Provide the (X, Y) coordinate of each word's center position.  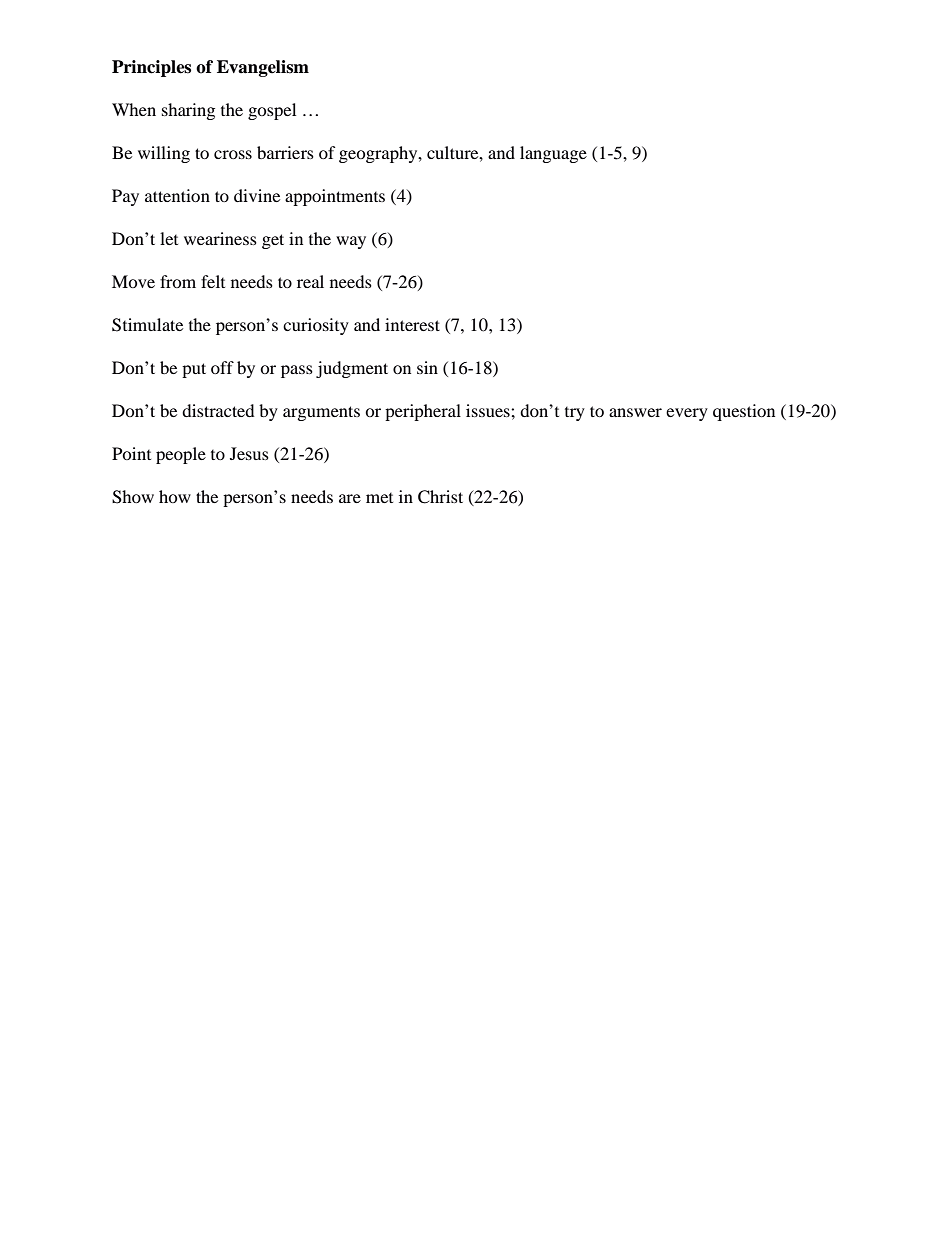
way (351, 242)
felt (213, 281)
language (553, 154)
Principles (151, 68)
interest (412, 324)
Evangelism (263, 68)
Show (133, 497)
